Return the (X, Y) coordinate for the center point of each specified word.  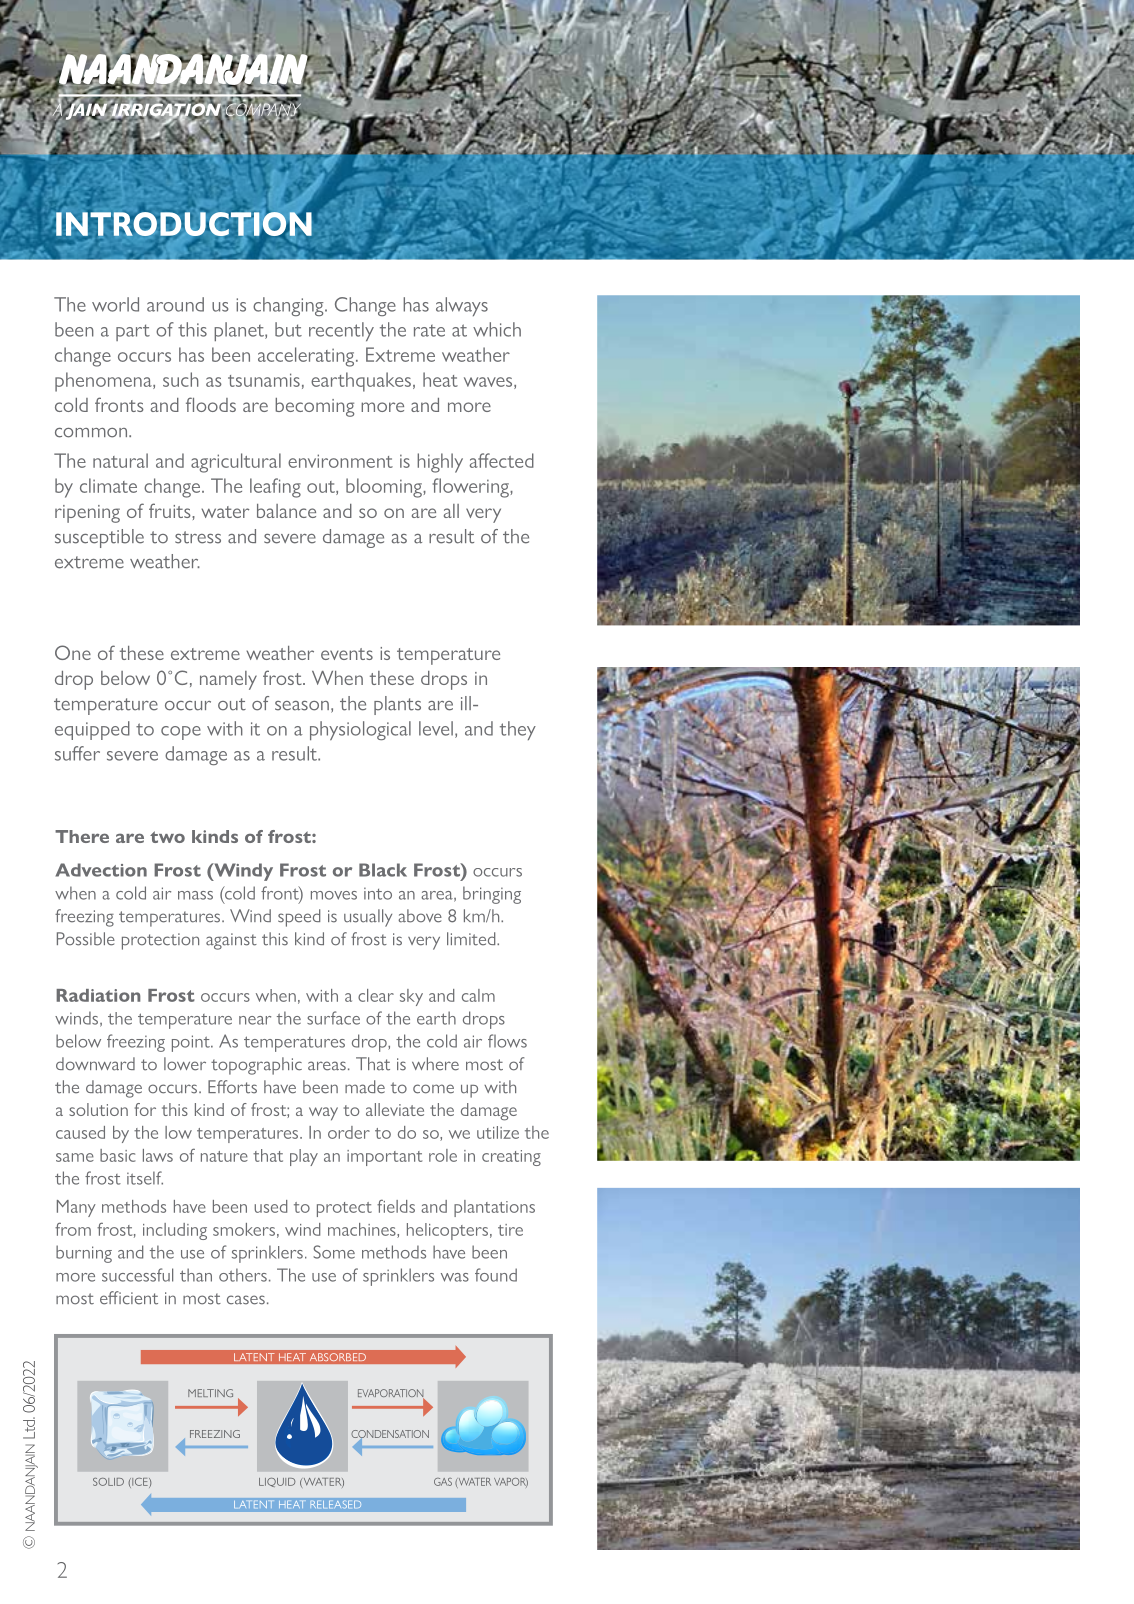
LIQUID (277, 1482)
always (462, 306)
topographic (256, 1066)
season (302, 706)
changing (289, 306)
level (436, 728)
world (115, 304)
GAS (443, 1482)
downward (95, 1064)
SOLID (108, 1482)
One (73, 652)
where (435, 1064)
